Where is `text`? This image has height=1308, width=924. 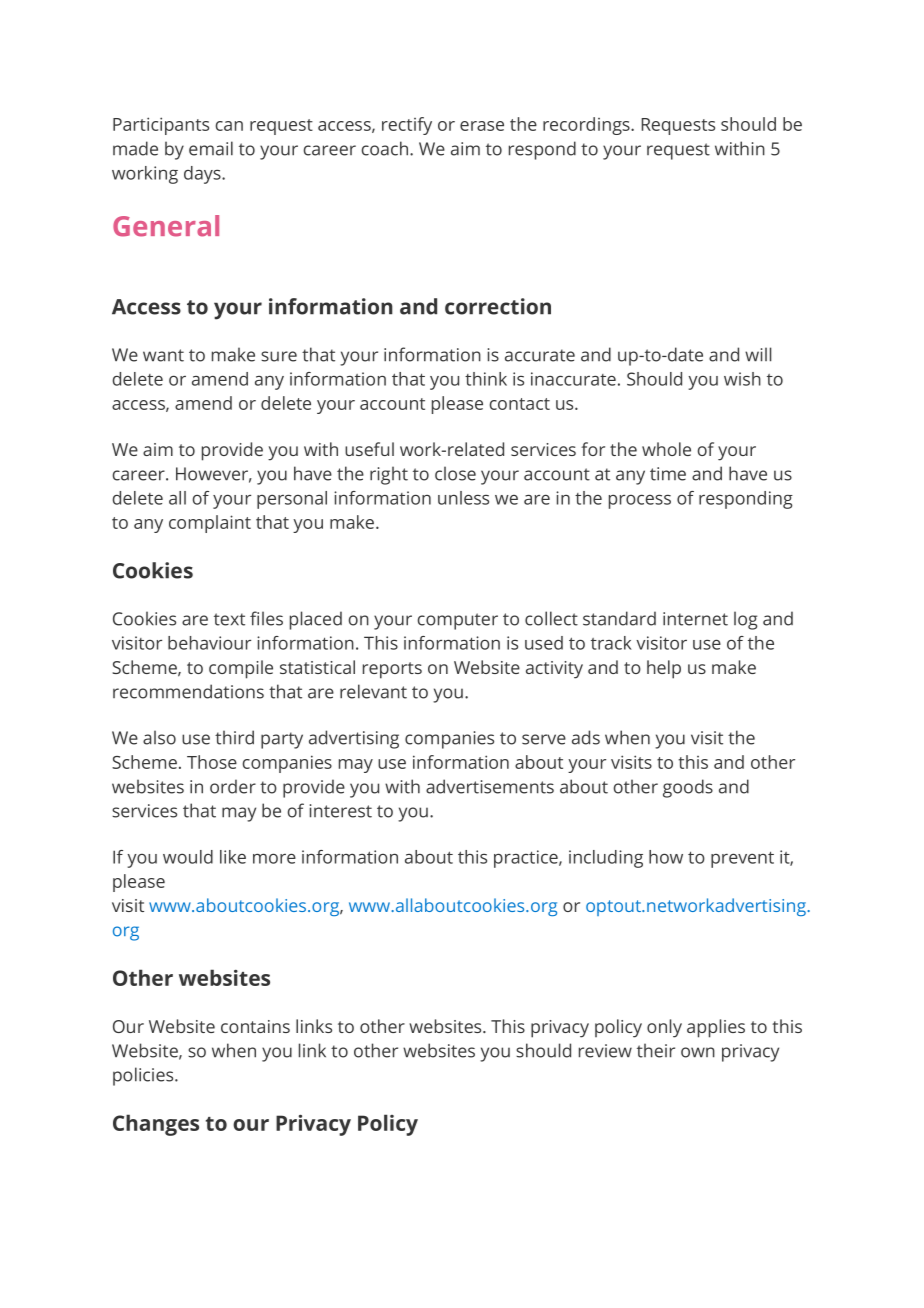 text is located at coordinates (229, 619).
